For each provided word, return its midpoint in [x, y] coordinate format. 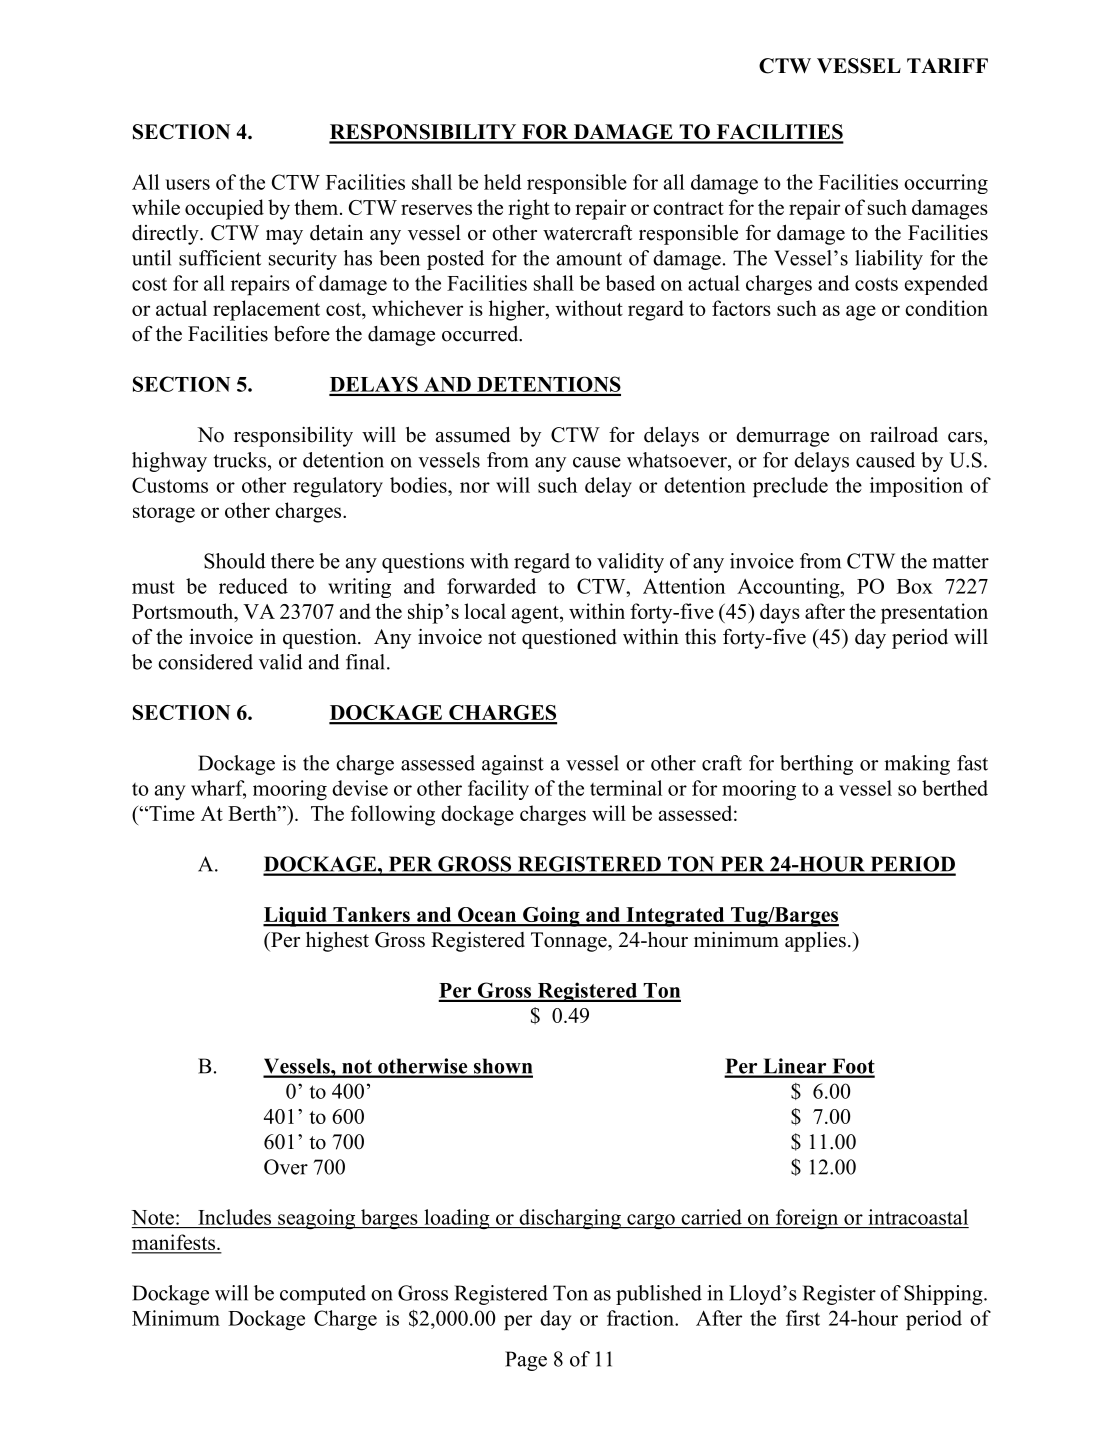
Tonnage [570, 942]
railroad [904, 435]
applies [815, 941]
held [503, 182]
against [513, 765]
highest [337, 942]
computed [323, 1295]
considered [205, 662]
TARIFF [947, 65]
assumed [473, 435]
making [917, 765]
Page [526, 1361]
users [187, 184]
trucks [241, 460]
